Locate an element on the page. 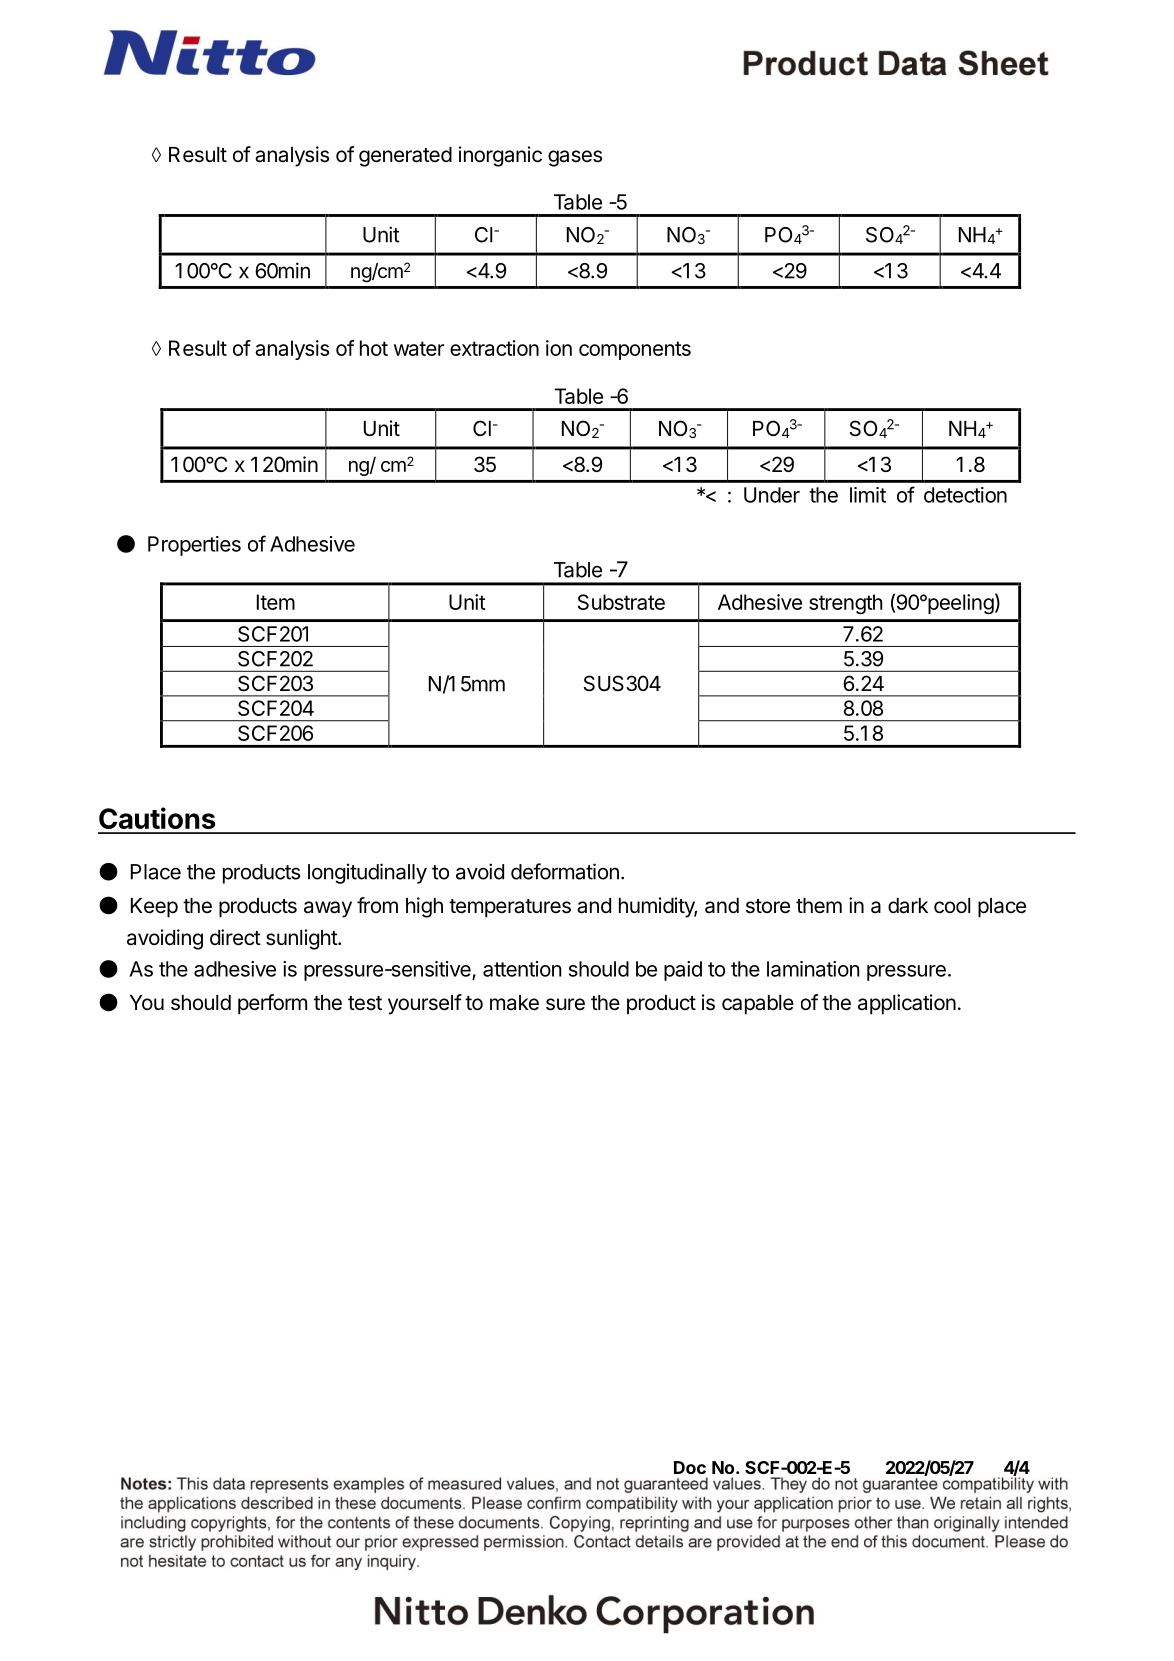 The width and height of the image is (1174, 1661). application is located at coordinates (907, 1004).
